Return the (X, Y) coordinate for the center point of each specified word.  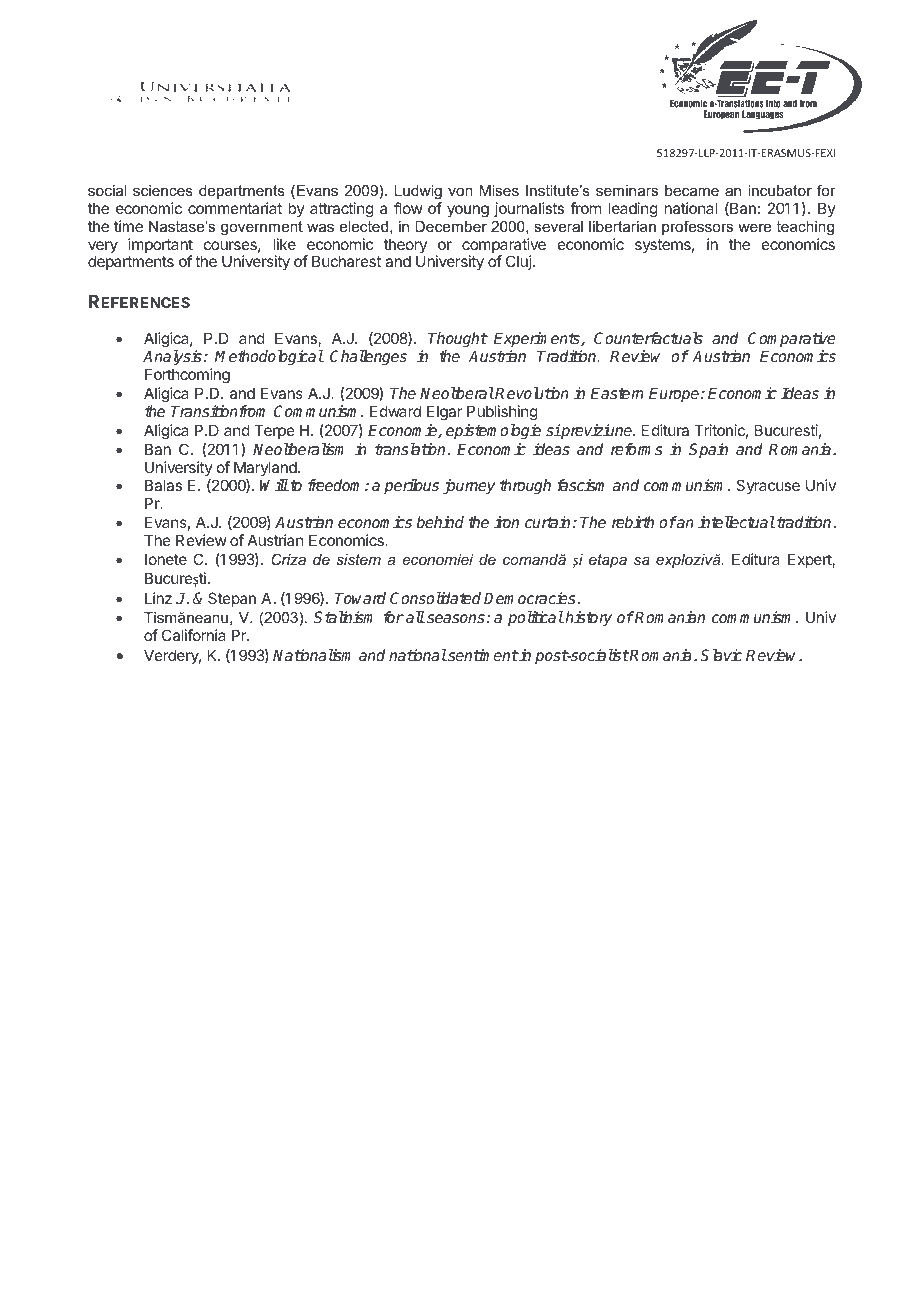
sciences (163, 190)
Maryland (266, 468)
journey (469, 487)
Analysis (172, 358)
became (692, 190)
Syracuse (768, 486)
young (468, 211)
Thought (458, 341)
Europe (675, 394)
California (194, 635)
